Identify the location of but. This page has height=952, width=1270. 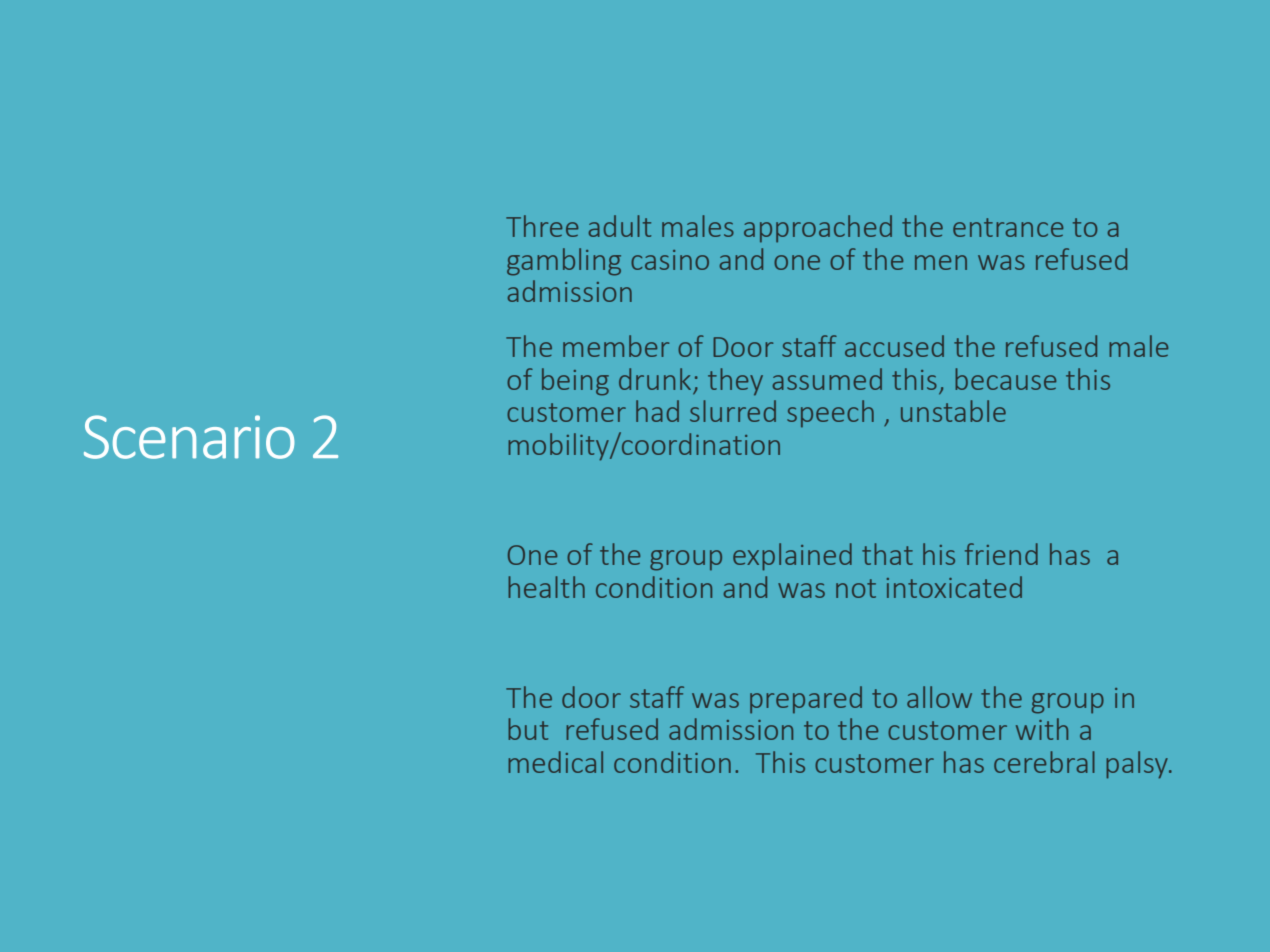
(528, 729).
